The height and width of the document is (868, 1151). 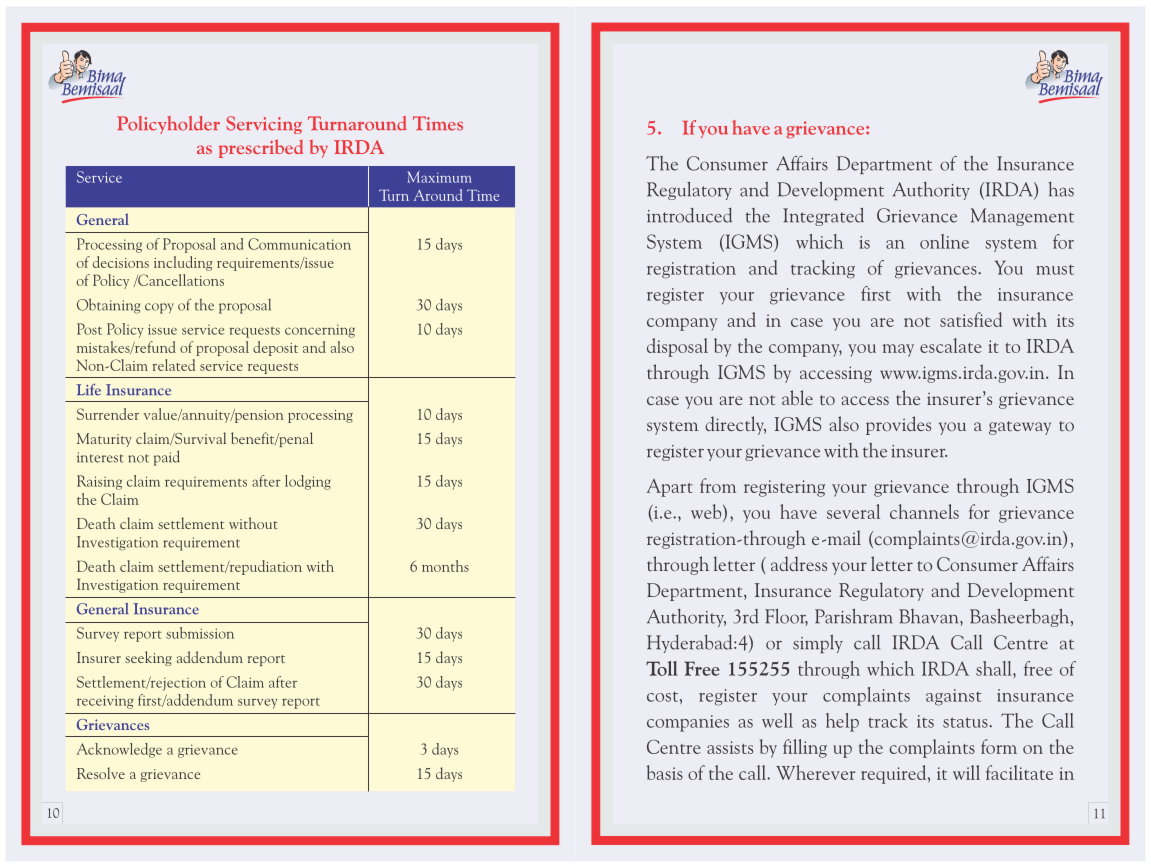 What do you see at coordinates (445, 566) in the document?
I see `months` at bounding box center [445, 566].
